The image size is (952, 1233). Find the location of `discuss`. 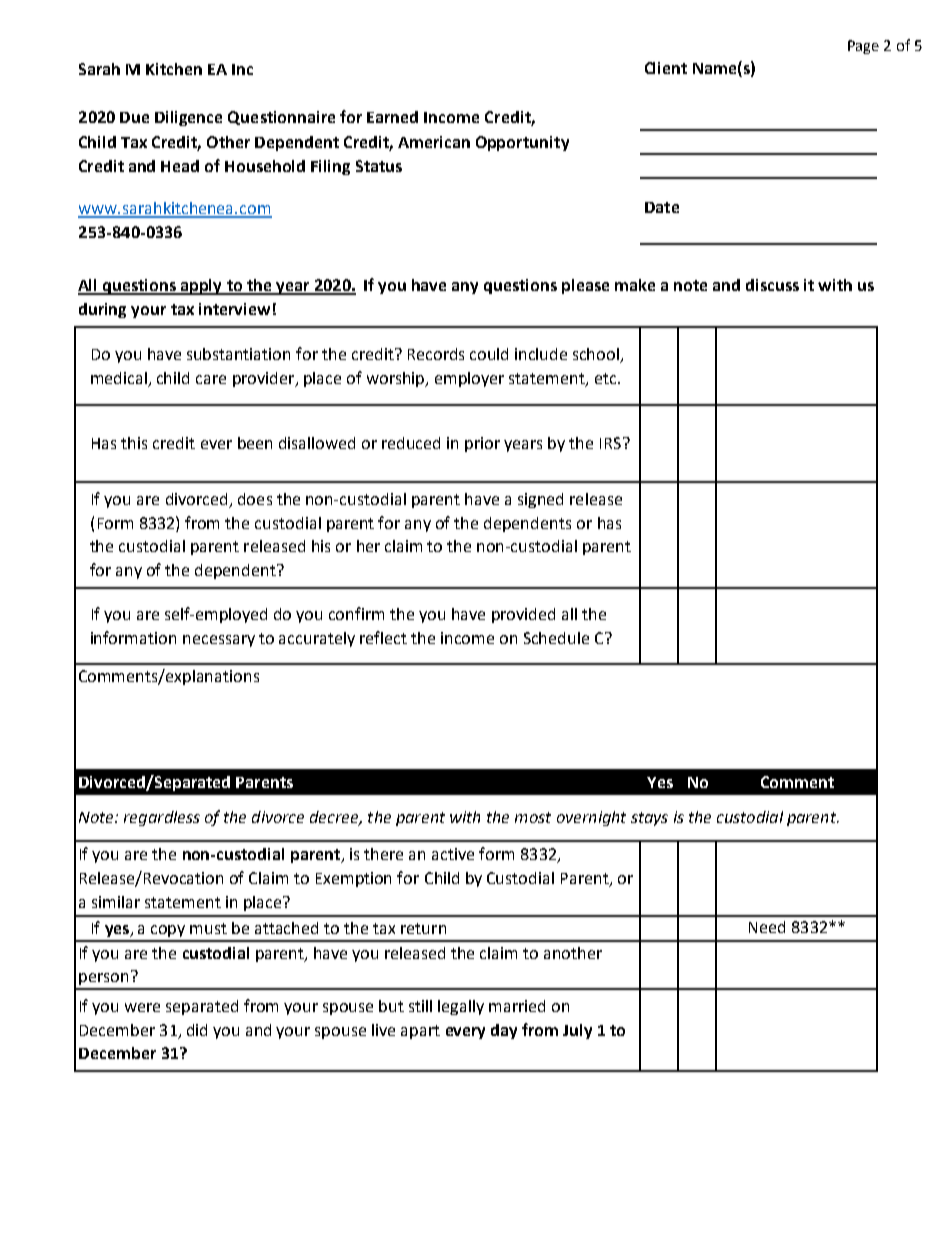

discuss is located at coordinates (772, 285).
